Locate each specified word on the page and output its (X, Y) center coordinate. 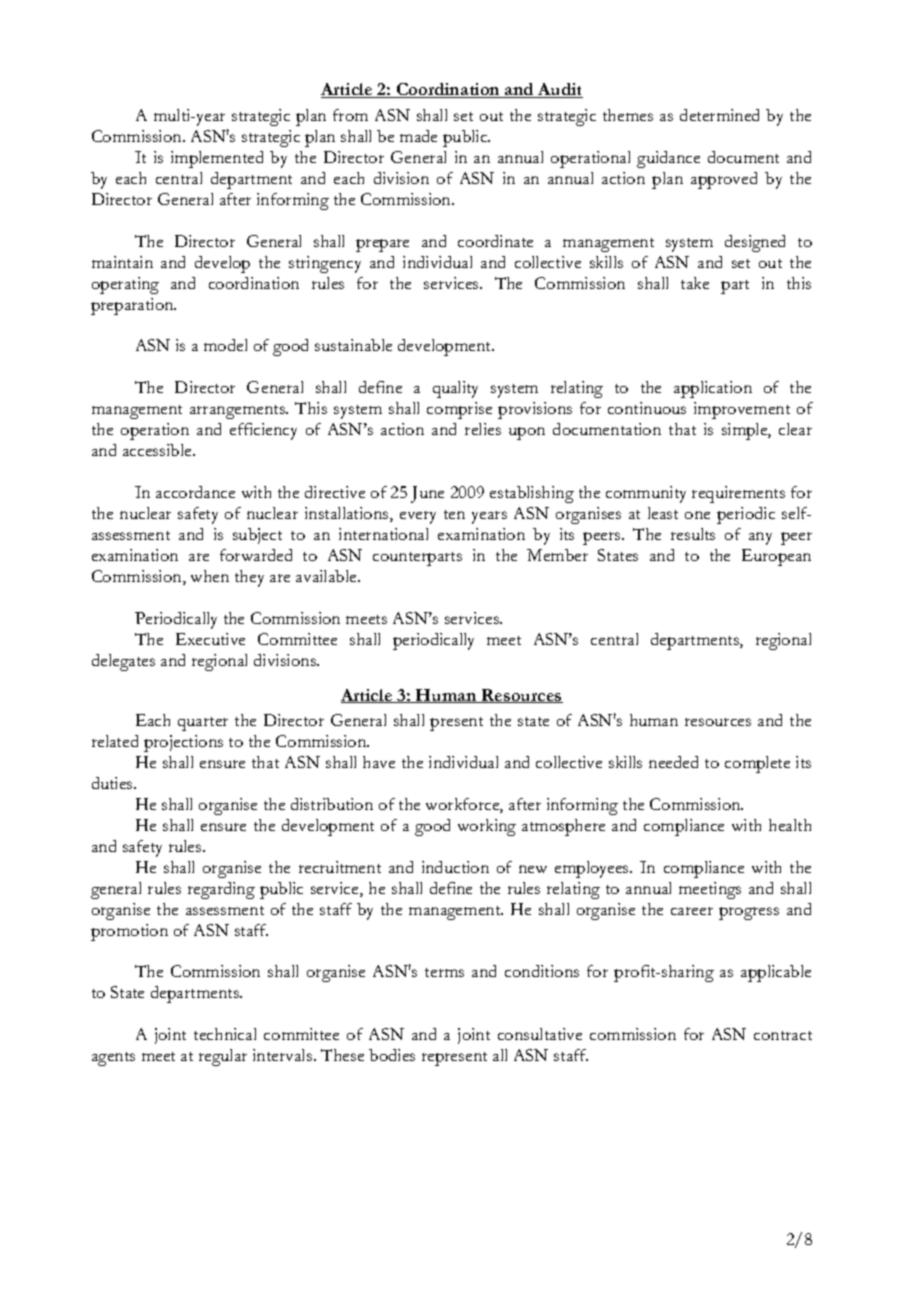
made (418, 136)
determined (719, 115)
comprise (459, 410)
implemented (217, 159)
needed (673, 762)
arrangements (239, 412)
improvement (742, 410)
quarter (203, 724)
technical (225, 1034)
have (379, 762)
